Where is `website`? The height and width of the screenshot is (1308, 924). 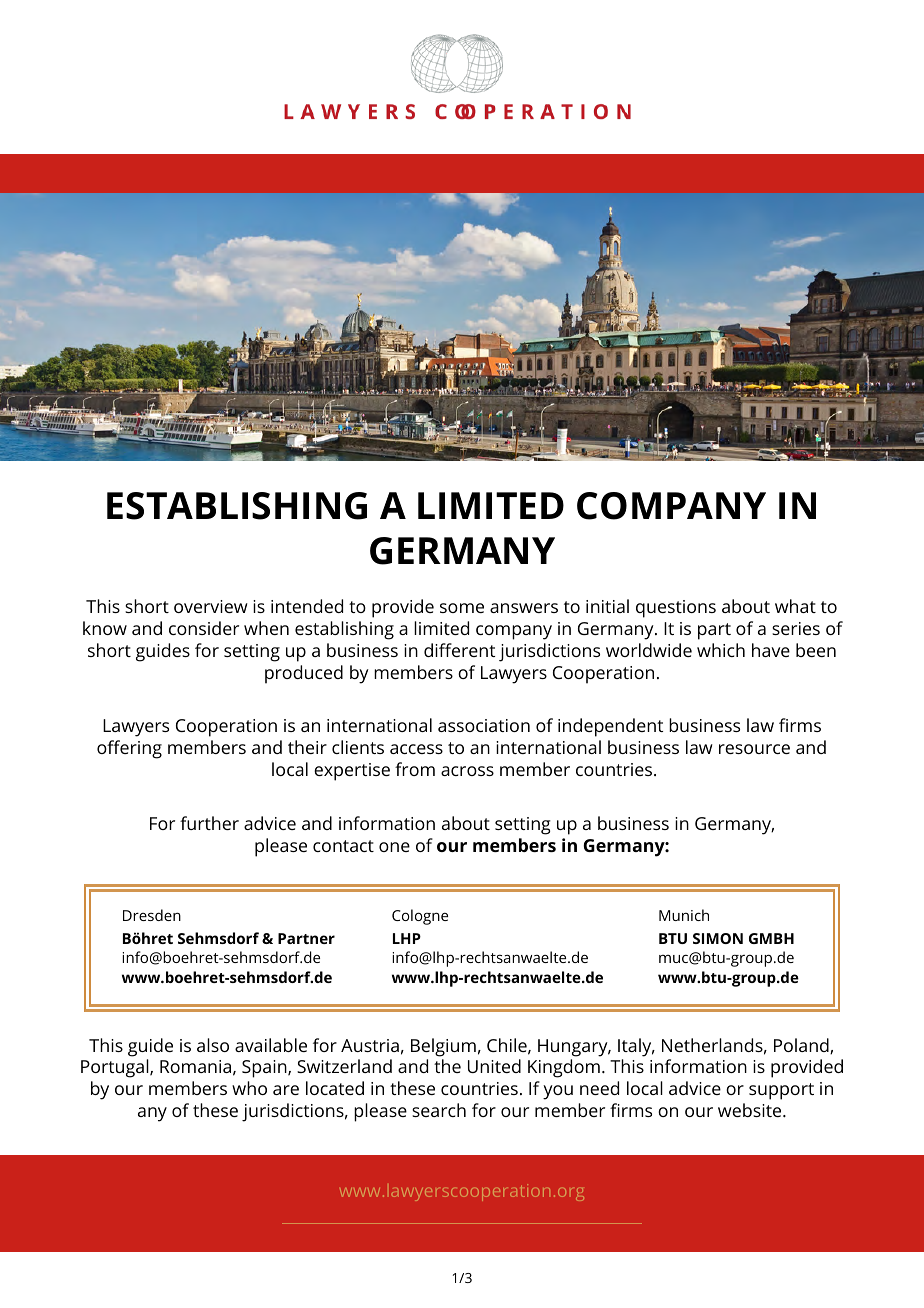
website is located at coordinates (751, 1110).
